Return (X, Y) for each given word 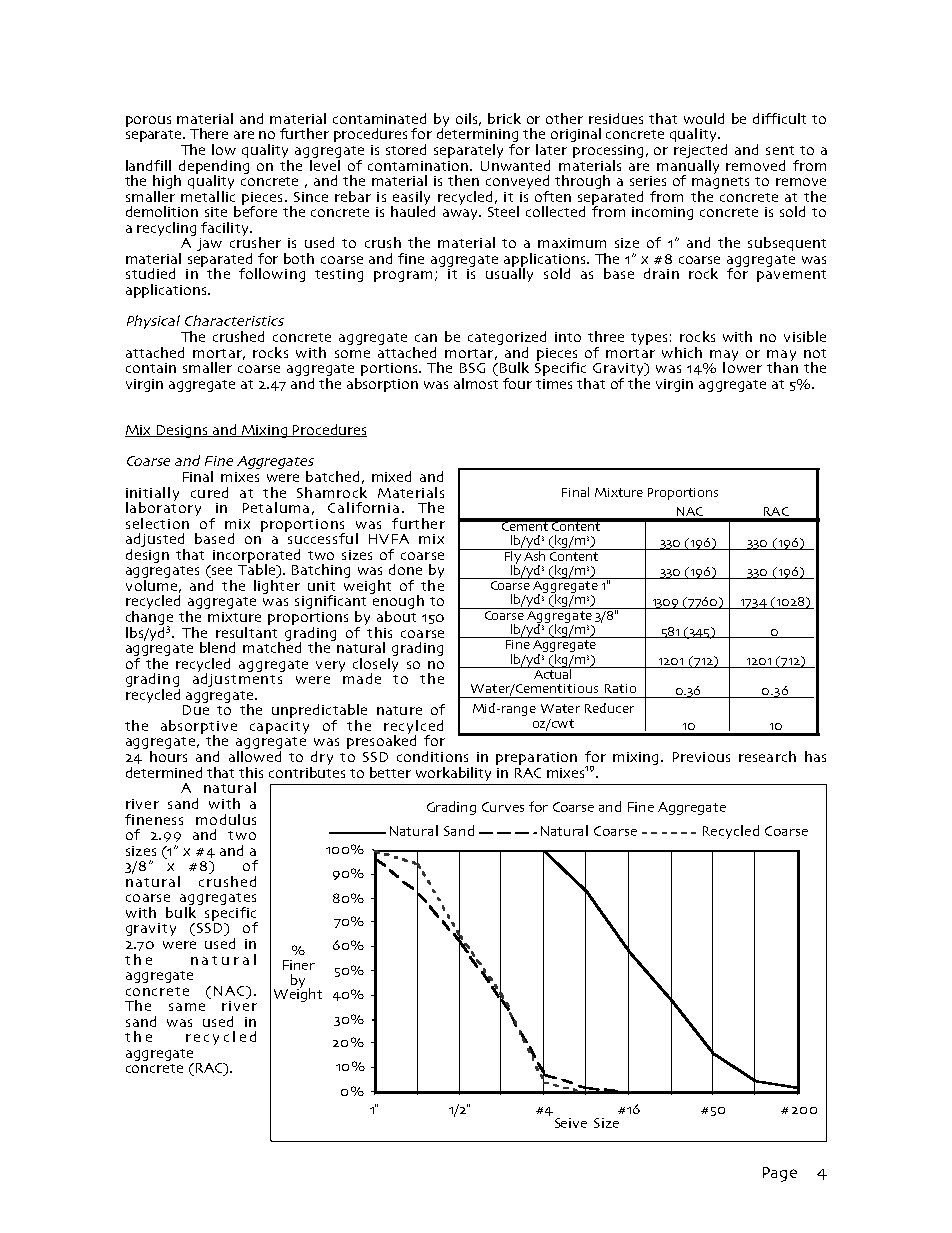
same (187, 1007)
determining (477, 135)
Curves (503, 807)
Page (780, 1174)
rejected (700, 152)
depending (214, 167)
